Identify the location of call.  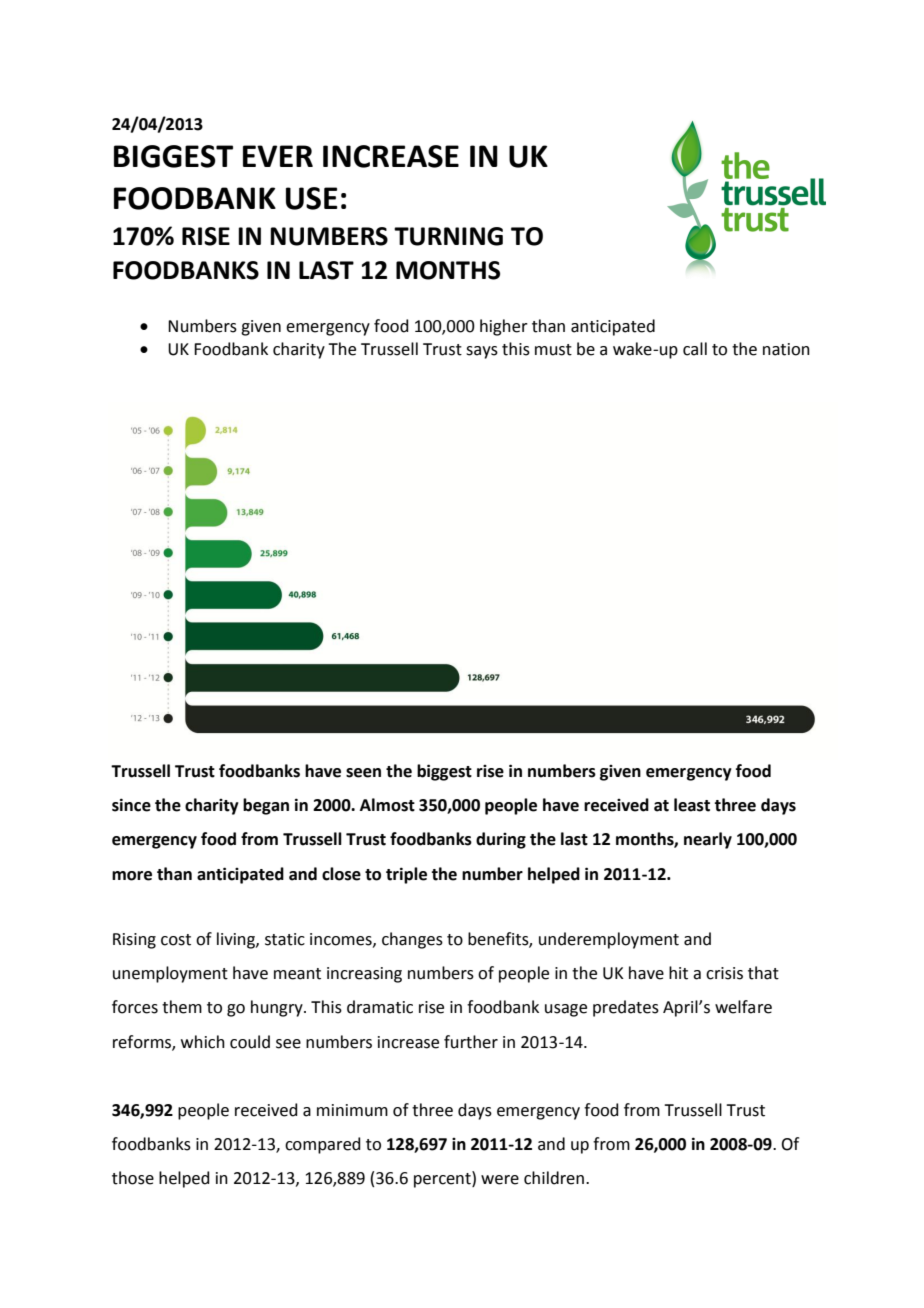
(695, 349).
